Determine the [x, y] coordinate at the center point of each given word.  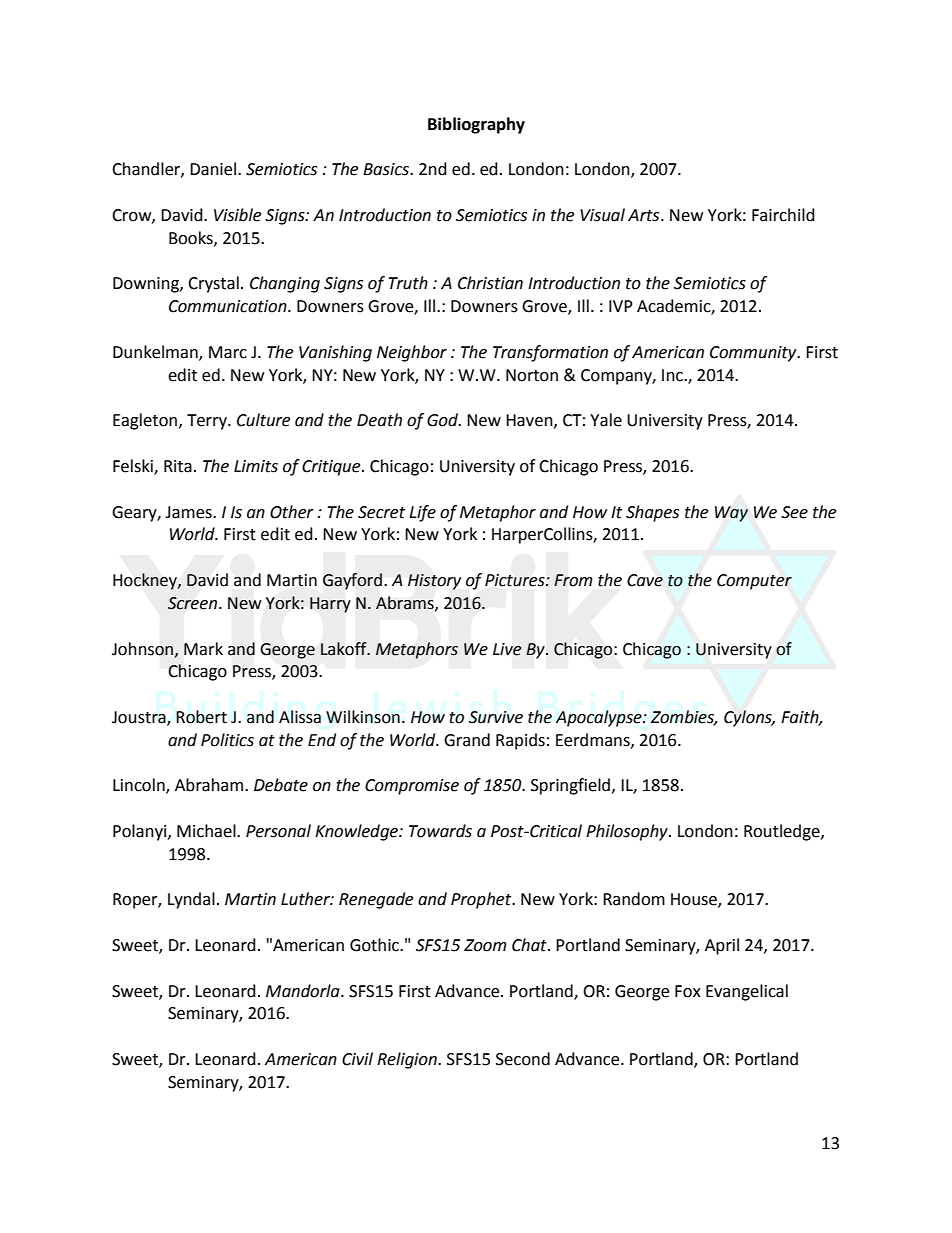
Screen [194, 603]
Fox [688, 991]
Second [523, 1059]
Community [754, 354]
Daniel [214, 169]
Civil [357, 1059]
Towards [440, 831]
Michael [207, 831]
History [434, 582]
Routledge [783, 832]
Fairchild [783, 215]
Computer [754, 582]
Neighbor [412, 353]
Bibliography [476, 125]
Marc [228, 352]
